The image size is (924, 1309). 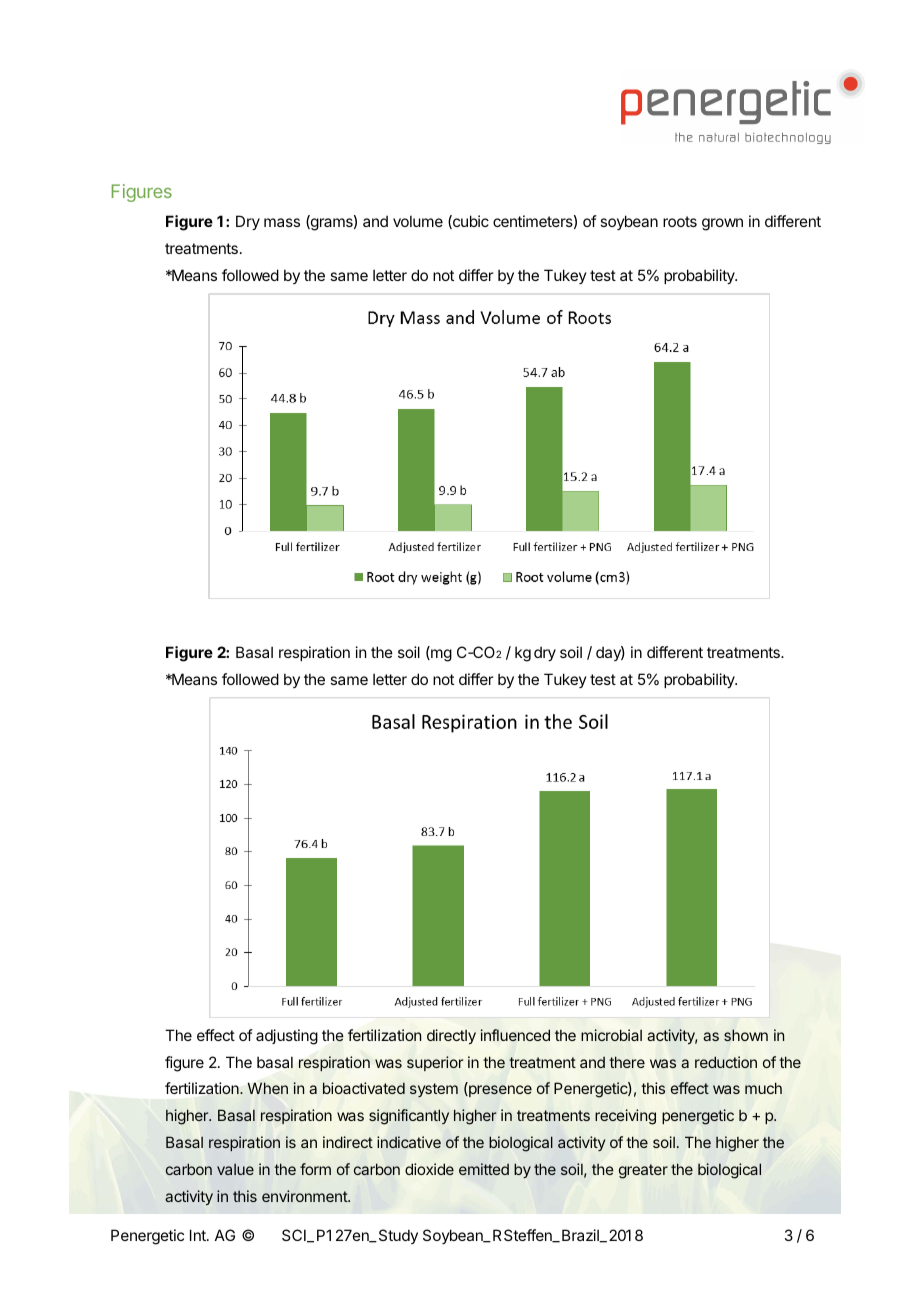 What do you see at coordinates (680, 221) in the screenshot?
I see `roots` at bounding box center [680, 221].
